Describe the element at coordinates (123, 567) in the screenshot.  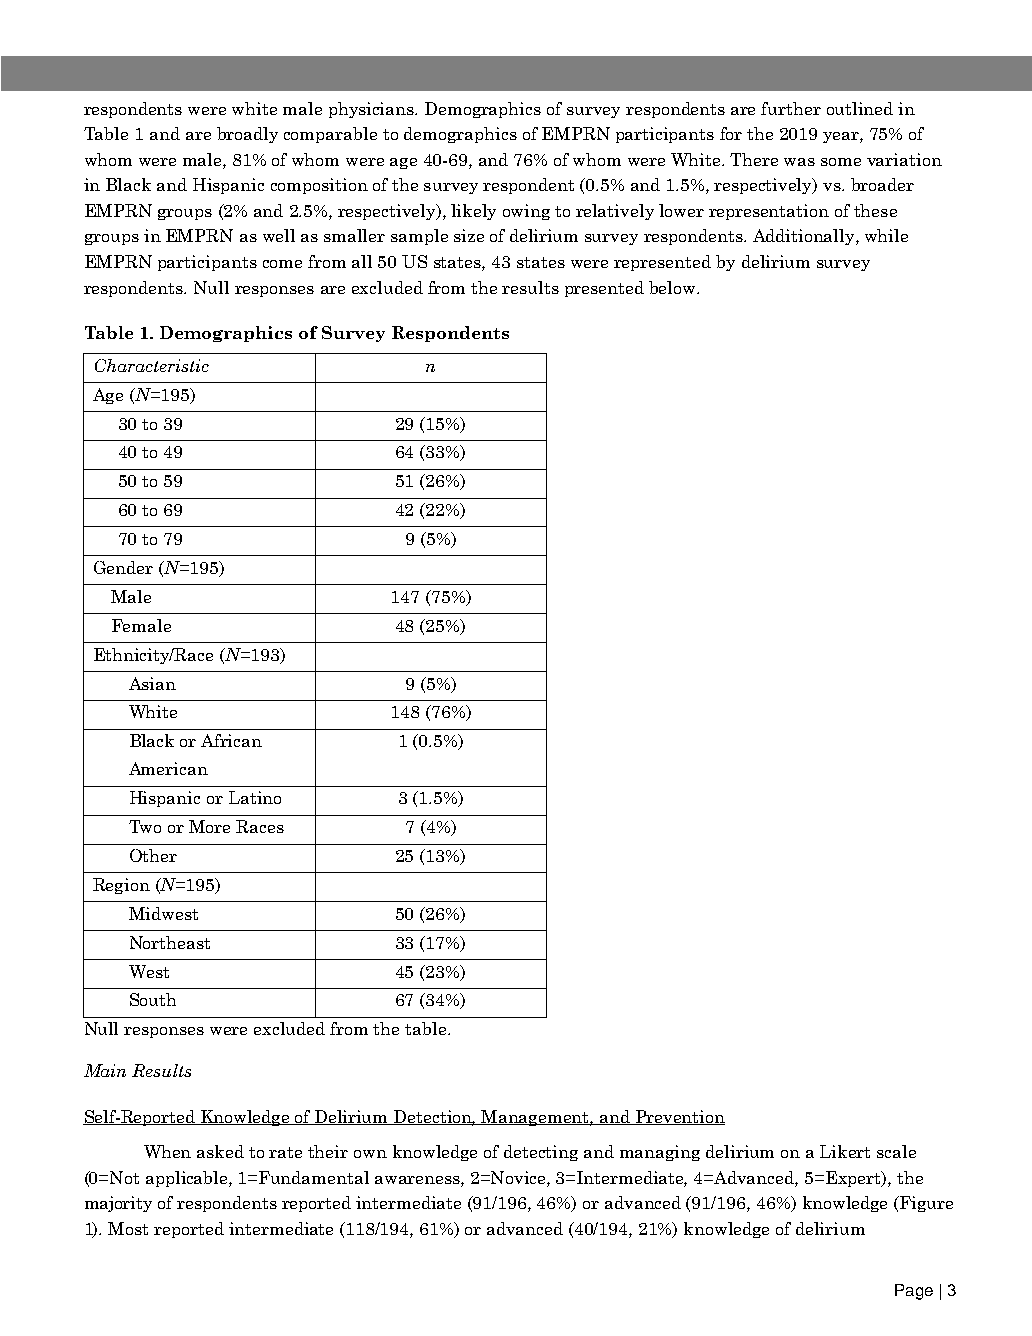
I see `Gender` at that location.
